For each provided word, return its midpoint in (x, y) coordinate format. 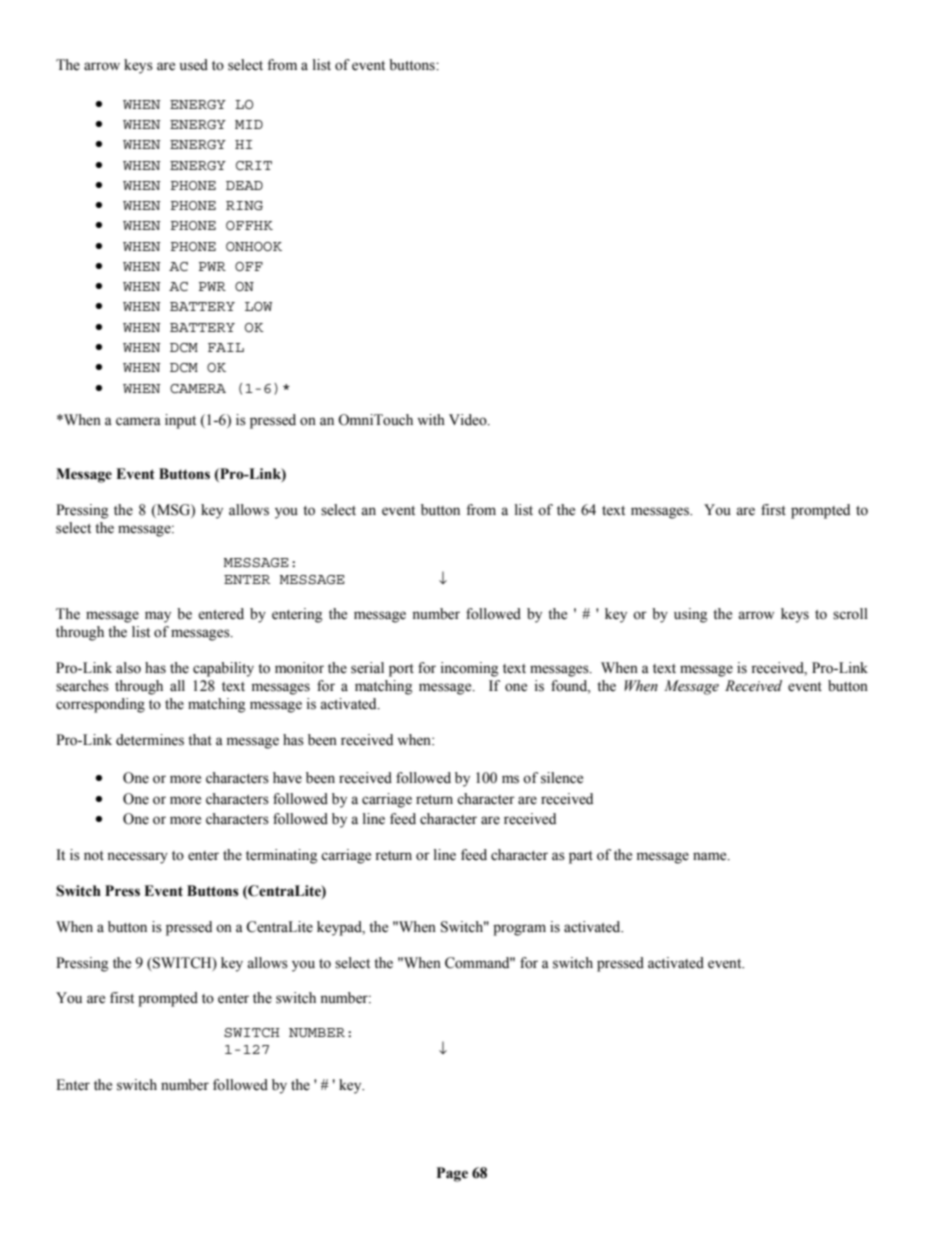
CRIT (254, 165)
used (194, 65)
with (431, 419)
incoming (469, 669)
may (158, 617)
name (711, 856)
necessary (137, 858)
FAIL (226, 347)
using (690, 615)
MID (249, 124)
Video (469, 420)
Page (452, 1174)
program (519, 930)
